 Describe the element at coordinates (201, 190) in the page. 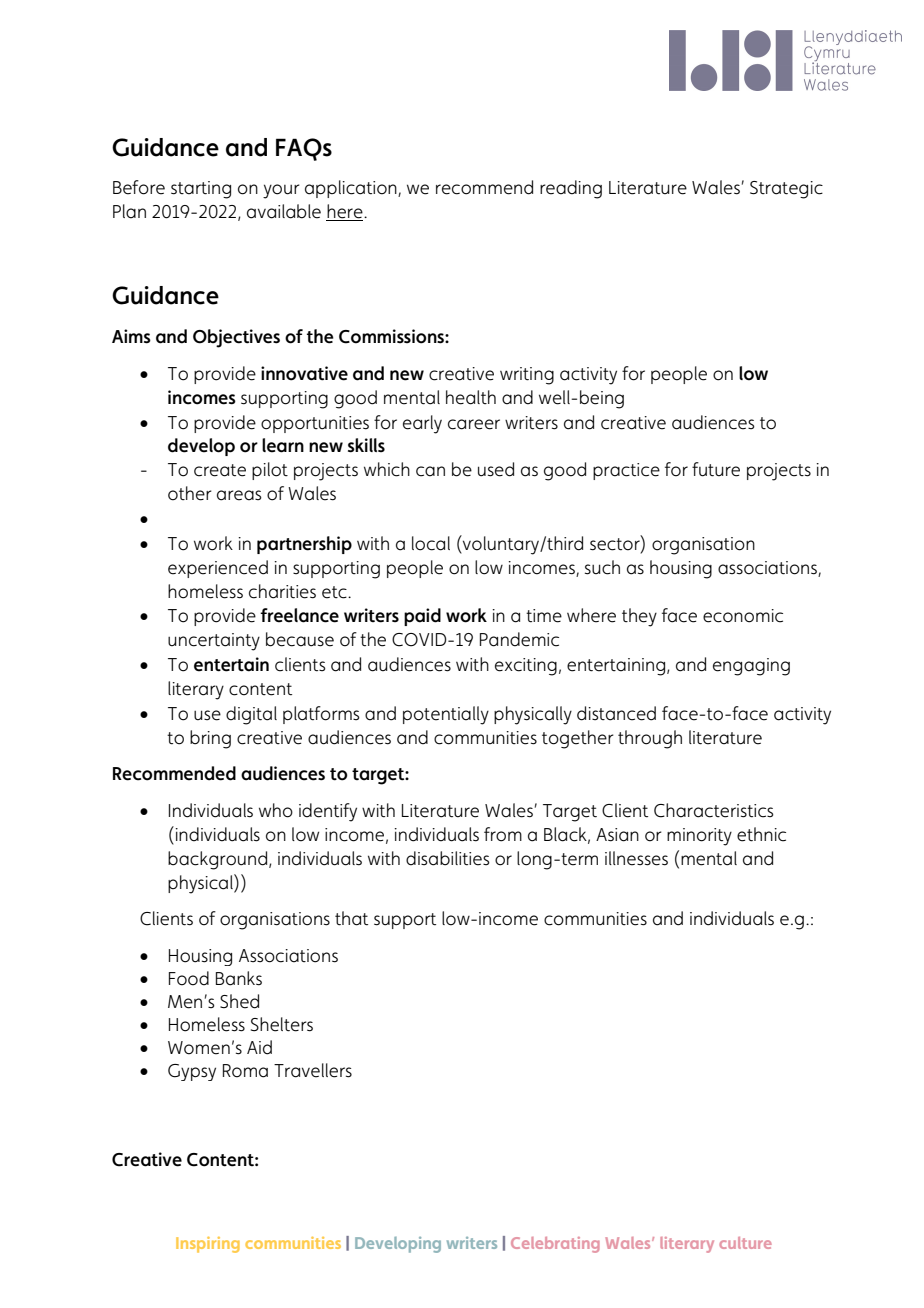

I see `starting` at that location.
